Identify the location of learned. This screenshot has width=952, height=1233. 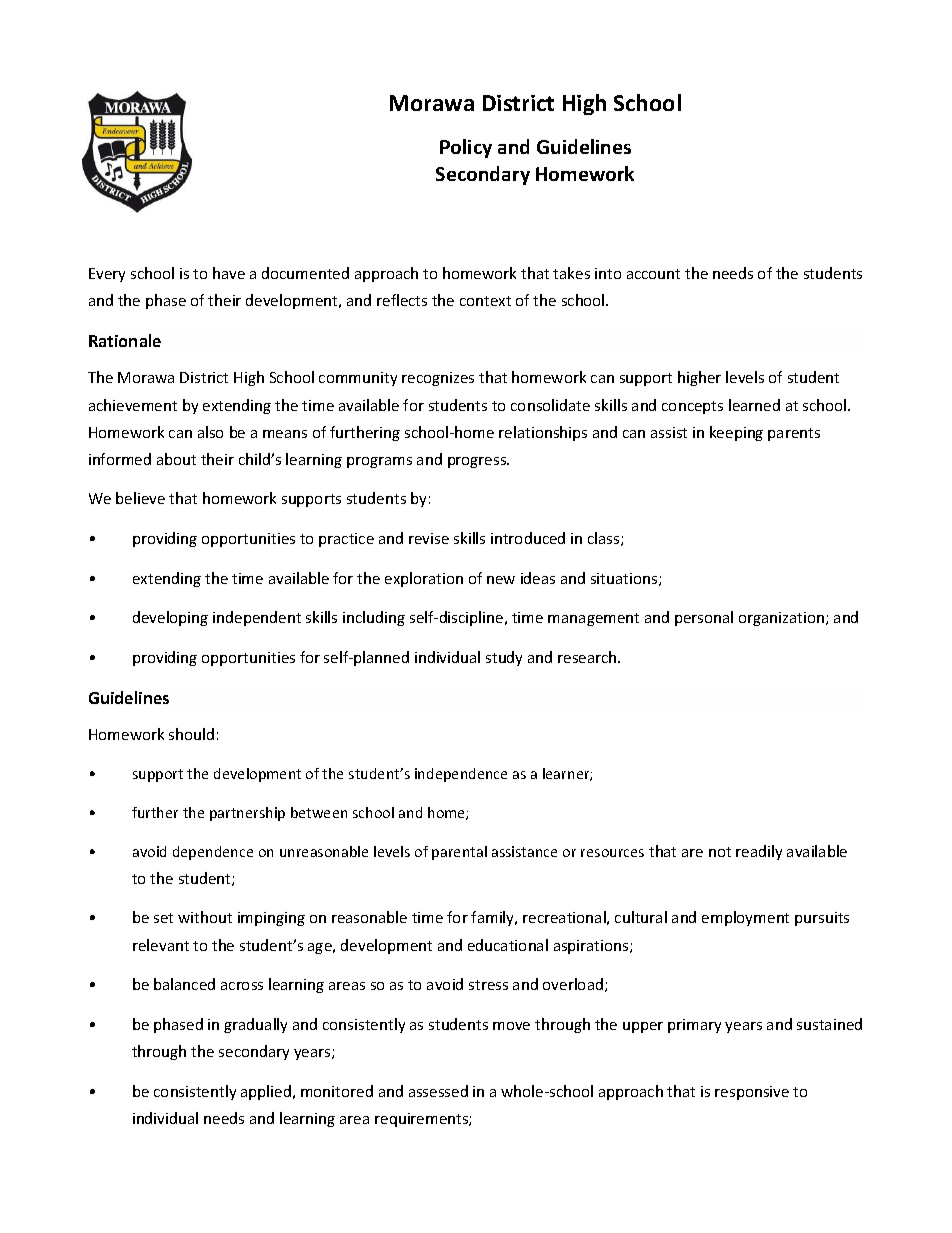
(754, 405).
